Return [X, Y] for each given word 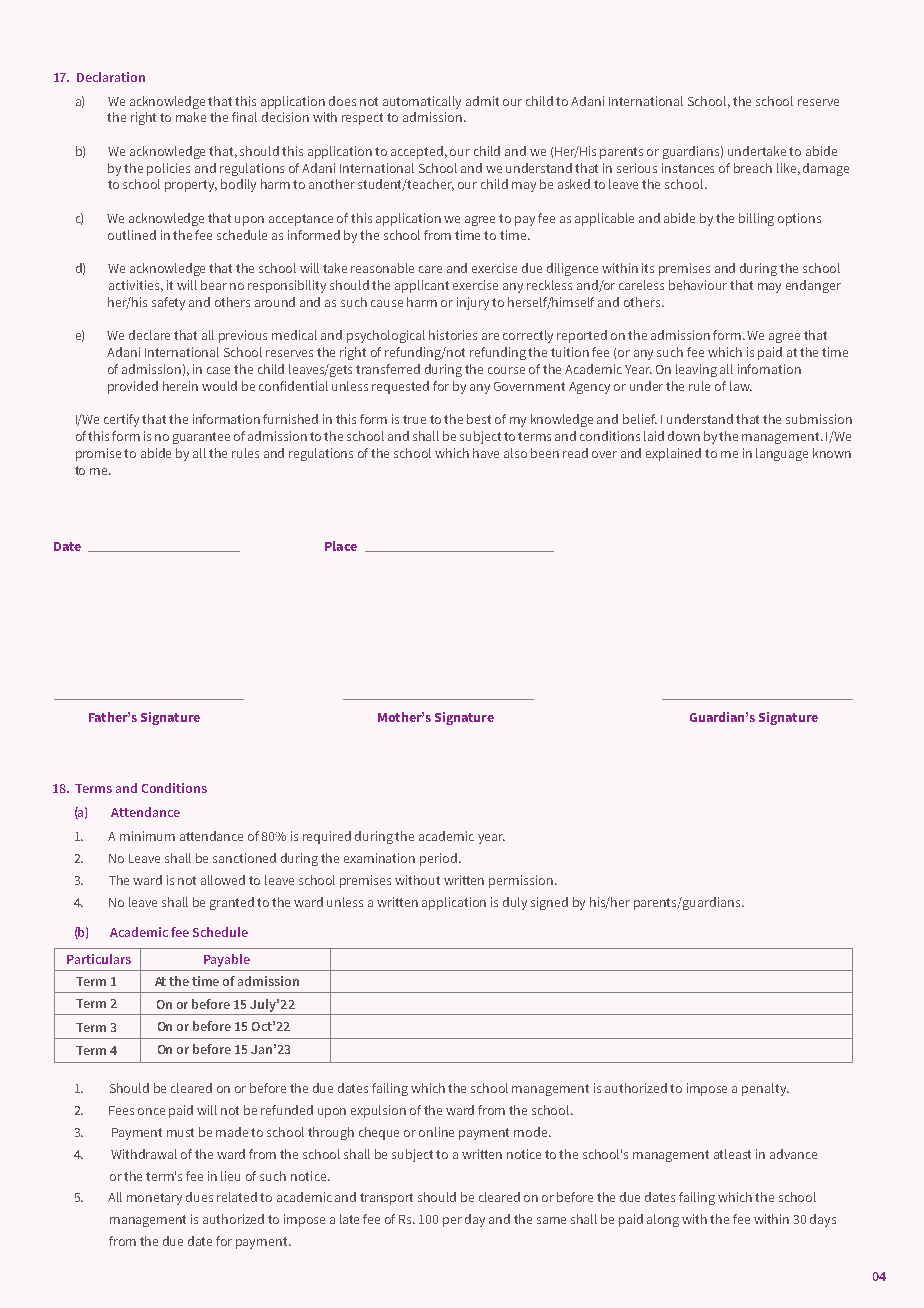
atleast [732, 1154]
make [191, 117]
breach [753, 168]
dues [199, 1197]
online [436, 1132]
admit [482, 101]
